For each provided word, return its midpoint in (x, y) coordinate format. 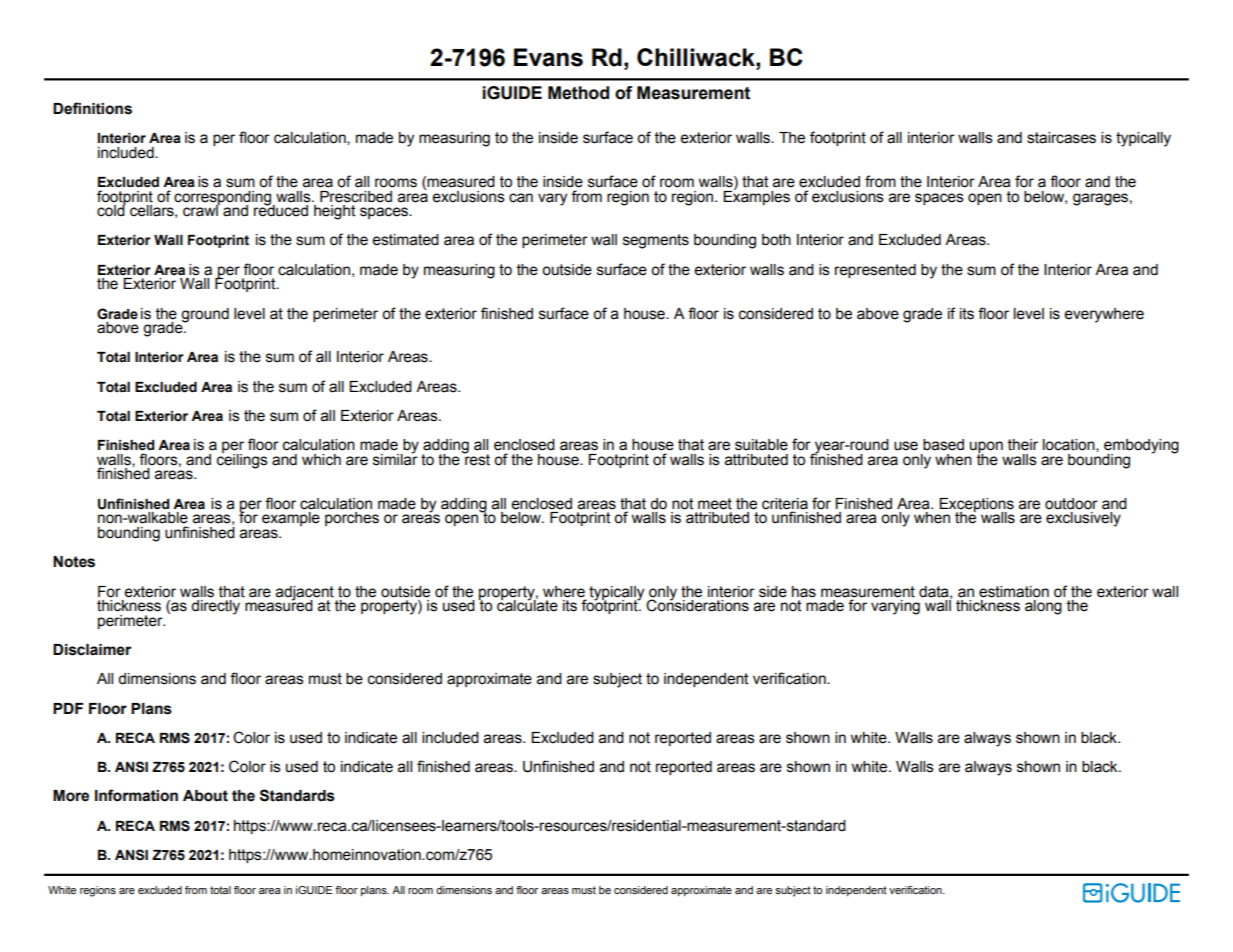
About (205, 796)
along (1043, 607)
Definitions (92, 108)
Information (136, 795)
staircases (1061, 138)
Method (578, 93)
